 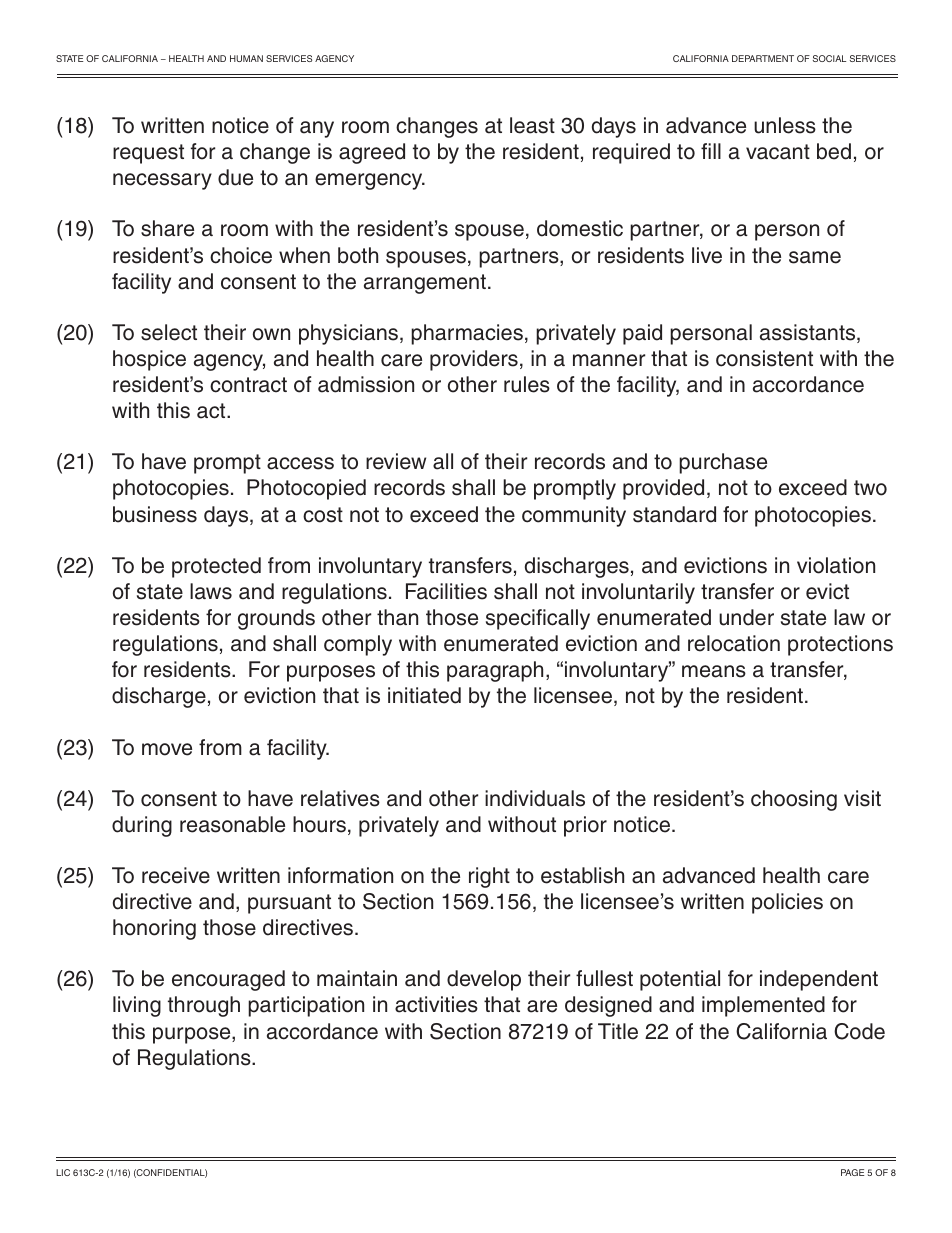 What do you see at coordinates (248, 385) in the screenshot?
I see `contract` at bounding box center [248, 385].
